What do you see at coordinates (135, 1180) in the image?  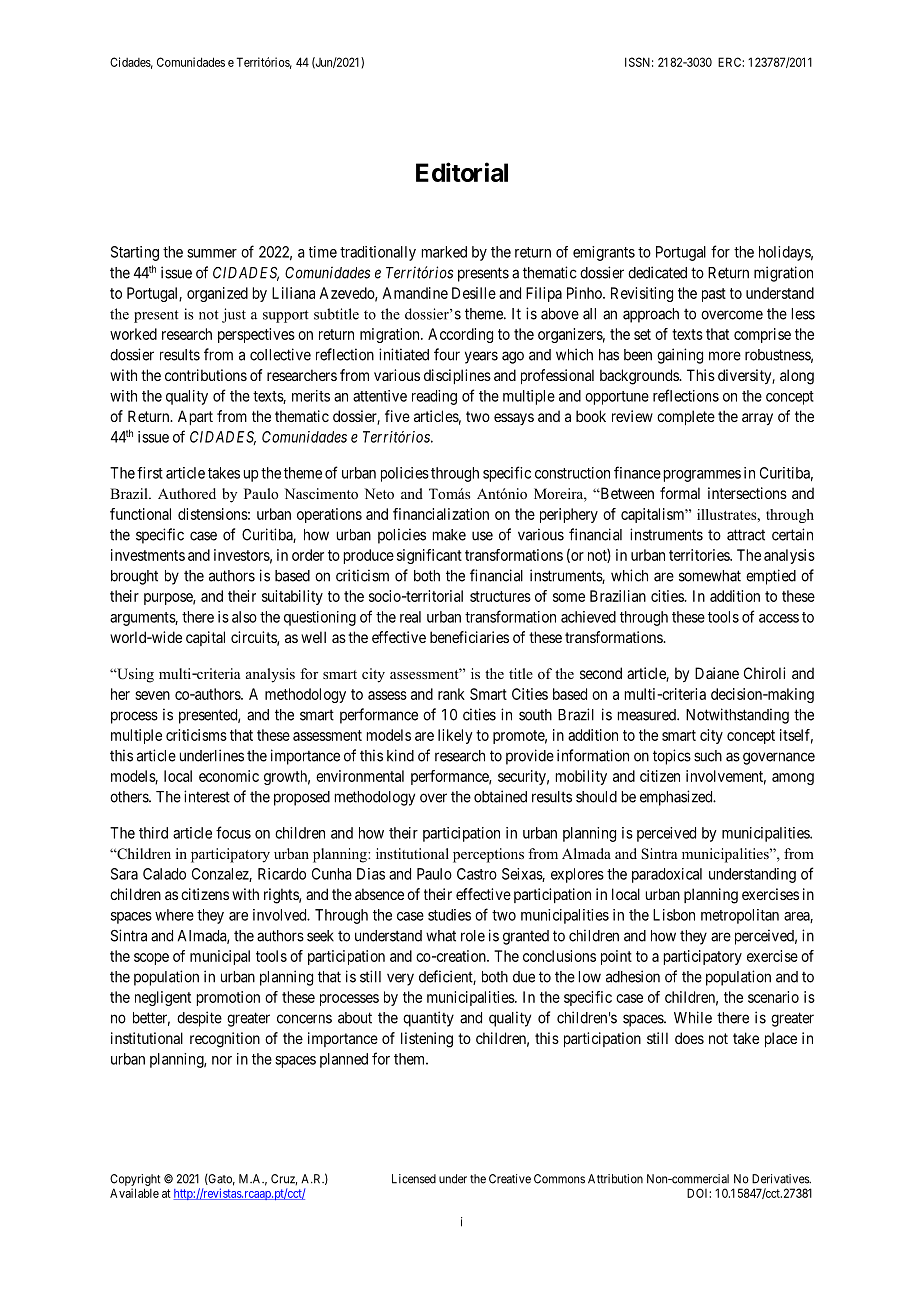 I see `Copyright` at bounding box center [135, 1180].
